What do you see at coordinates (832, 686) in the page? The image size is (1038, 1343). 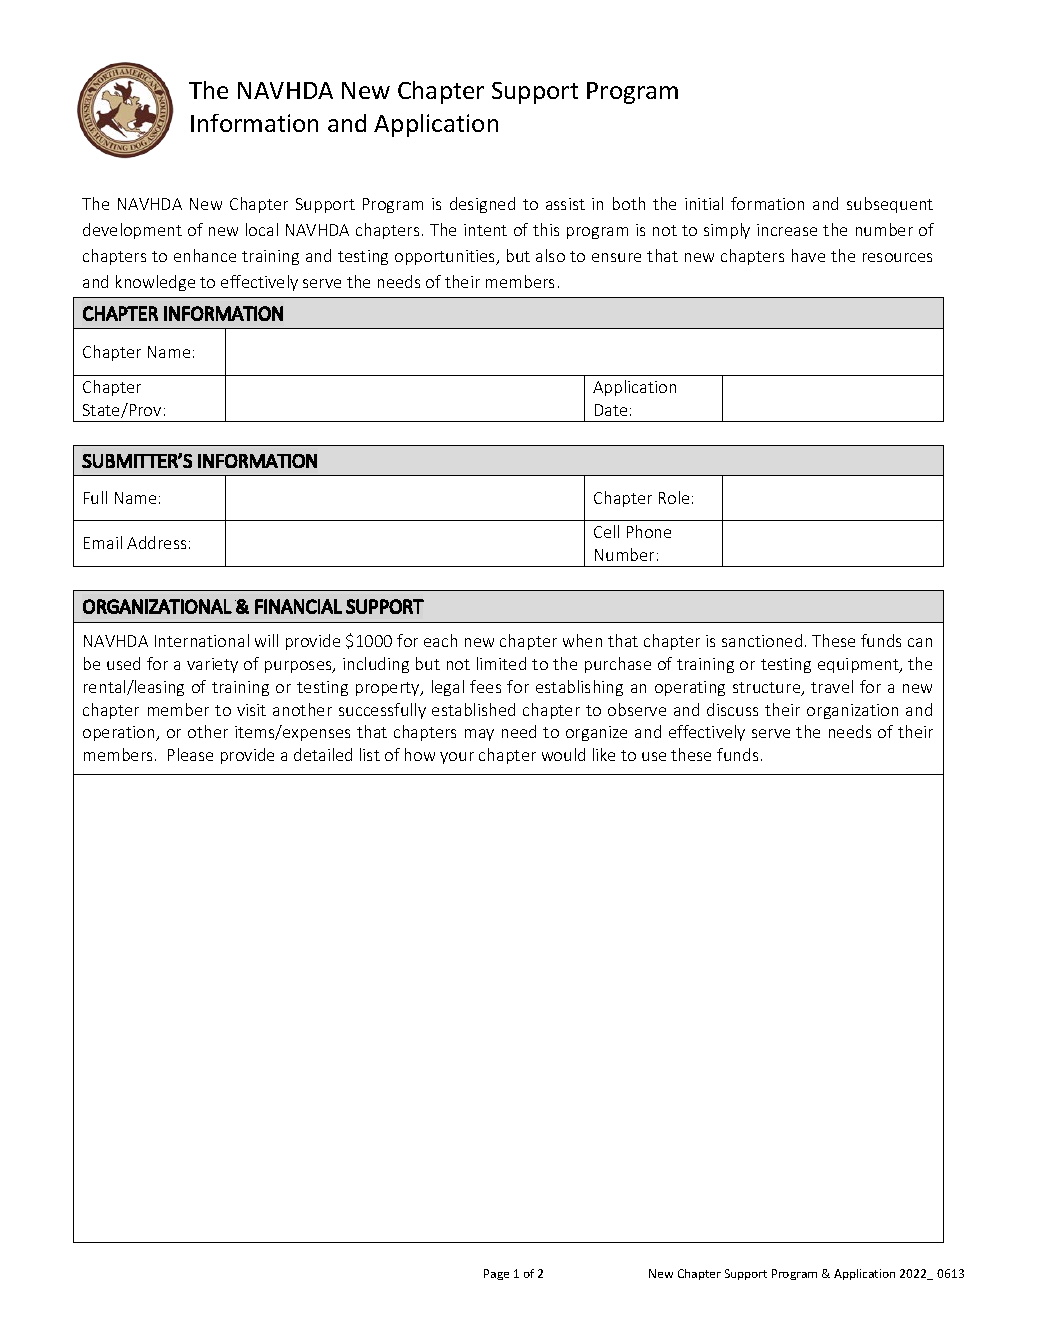 I see `travel` at bounding box center [832, 686].
